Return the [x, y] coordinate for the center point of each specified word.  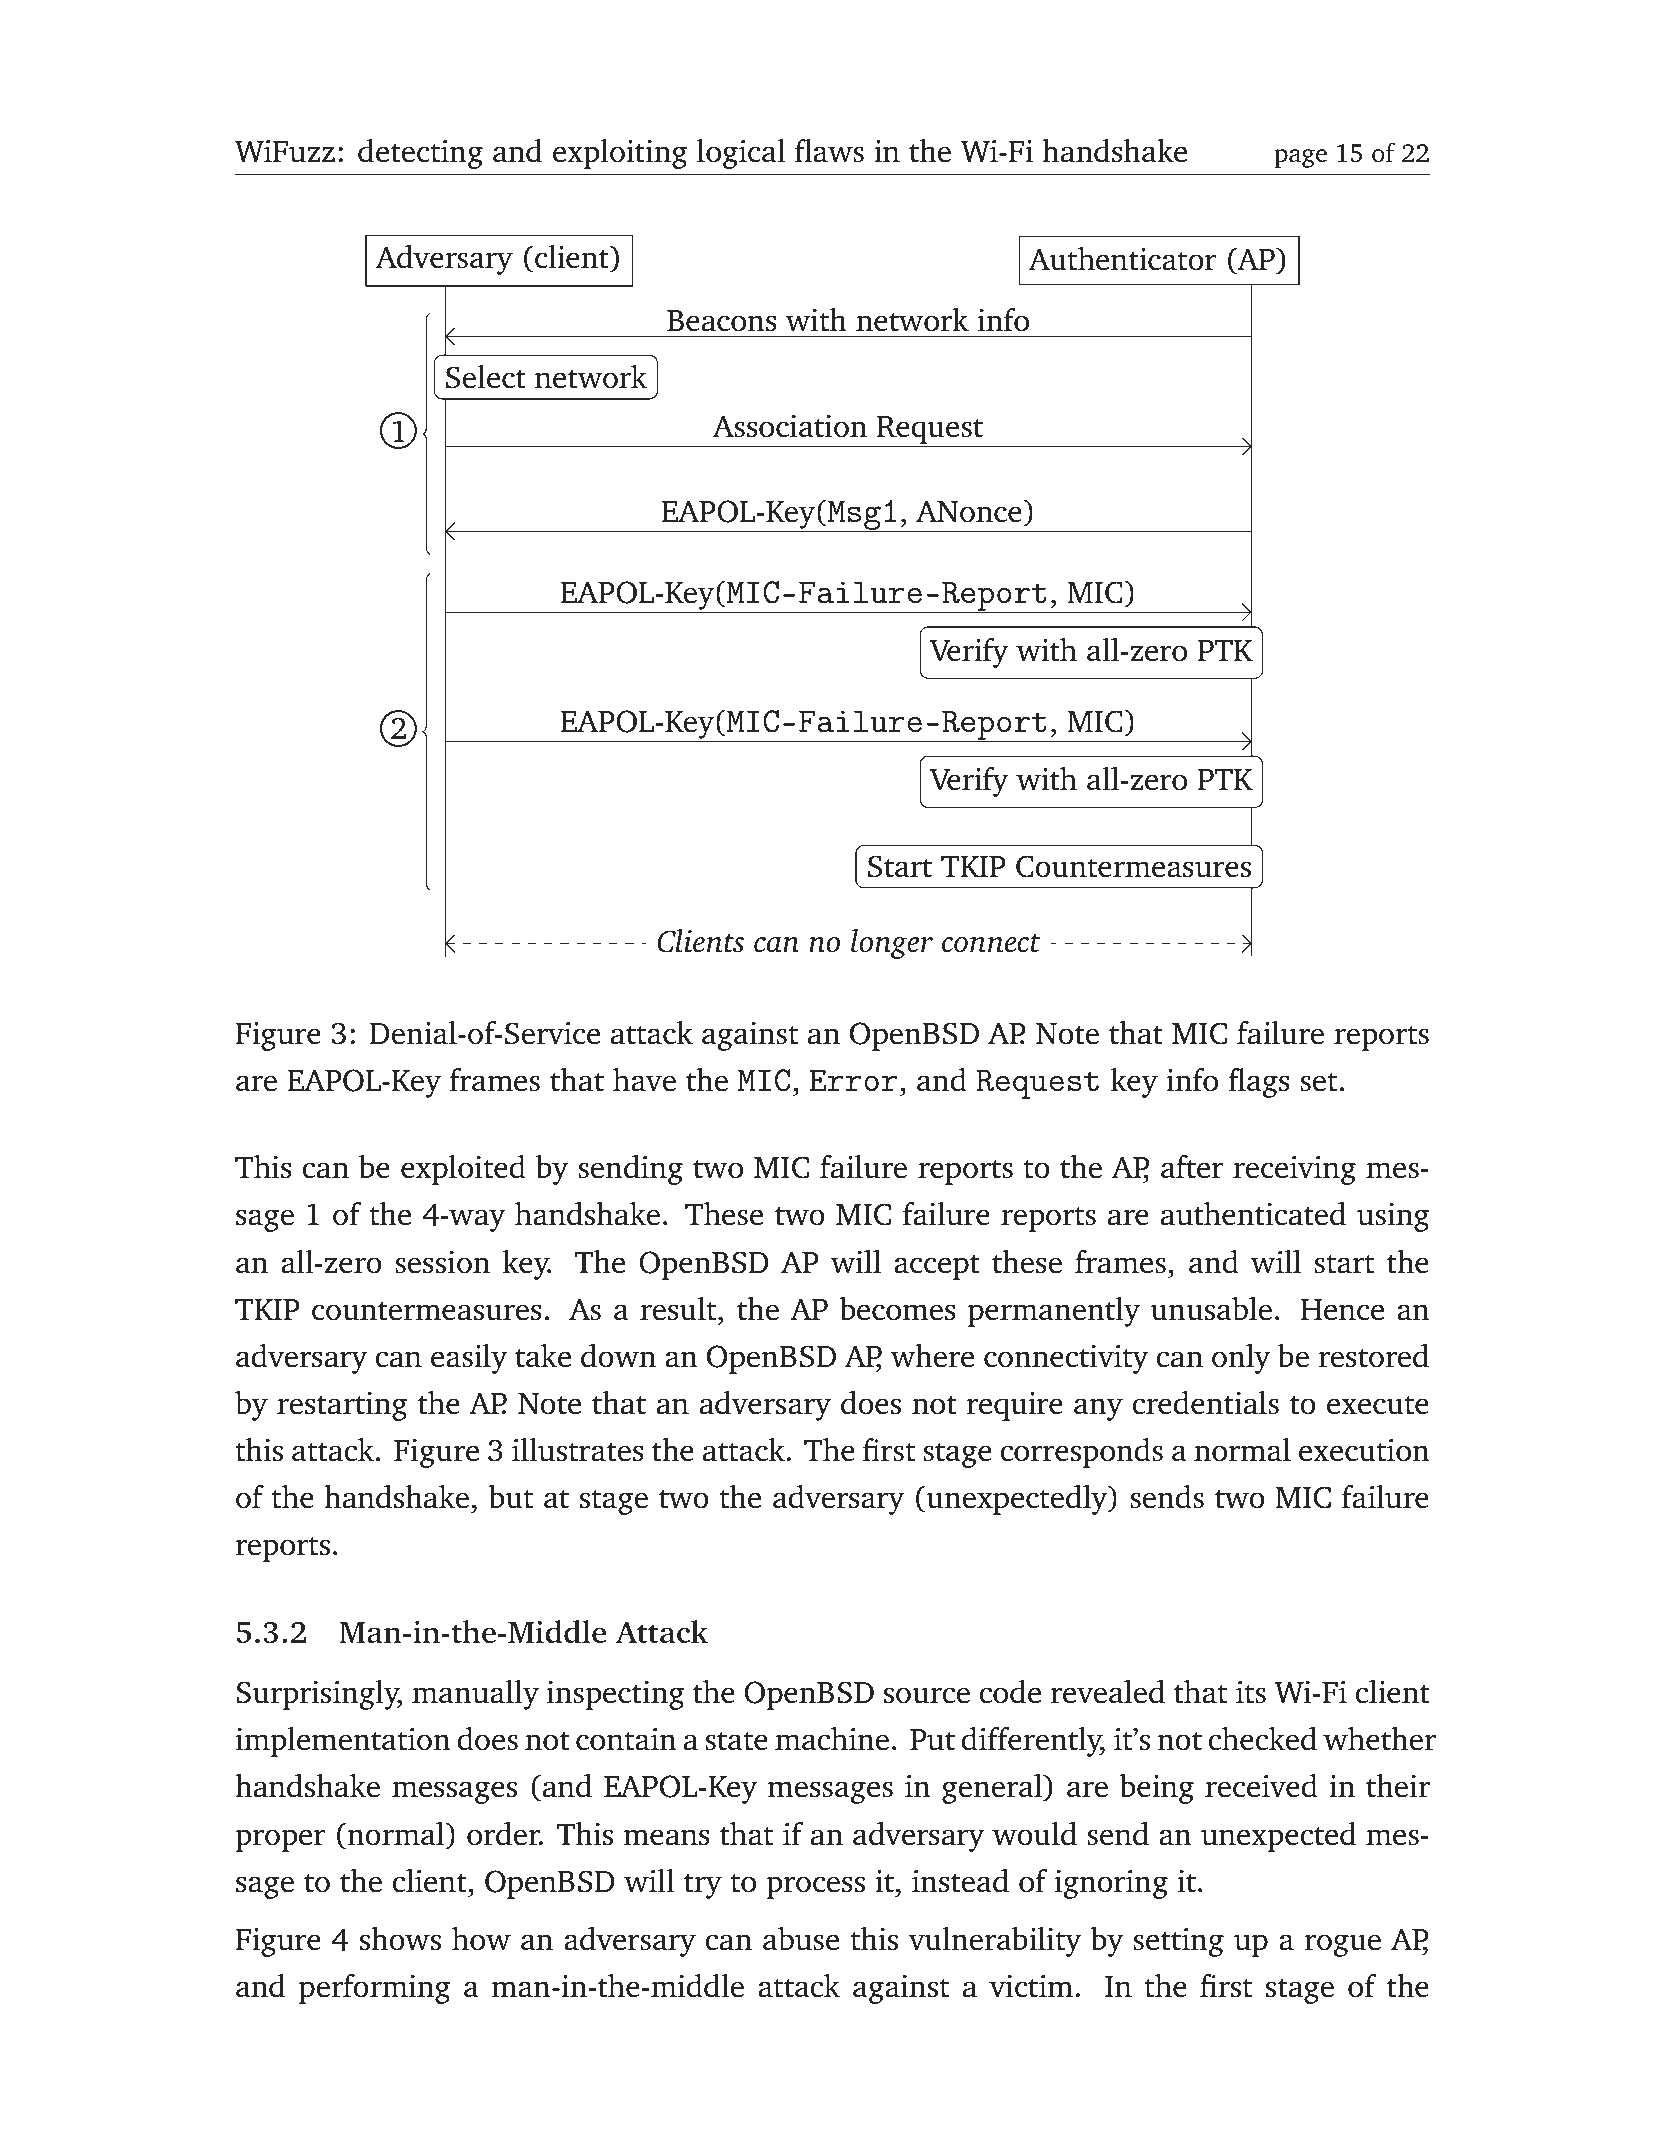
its [1251, 1692]
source [927, 1695]
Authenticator [1122, 259]
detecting [420, 154]
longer [892, 944]
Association [790, 426]
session [442, 1262]
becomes [897, 1309]
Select [486, 377]
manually [475, 1695]
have [644, 1080]
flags [1259, 1083]
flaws [829, 150]
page [1300, 158]
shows [400, 1939]
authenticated [1253, 1214]
